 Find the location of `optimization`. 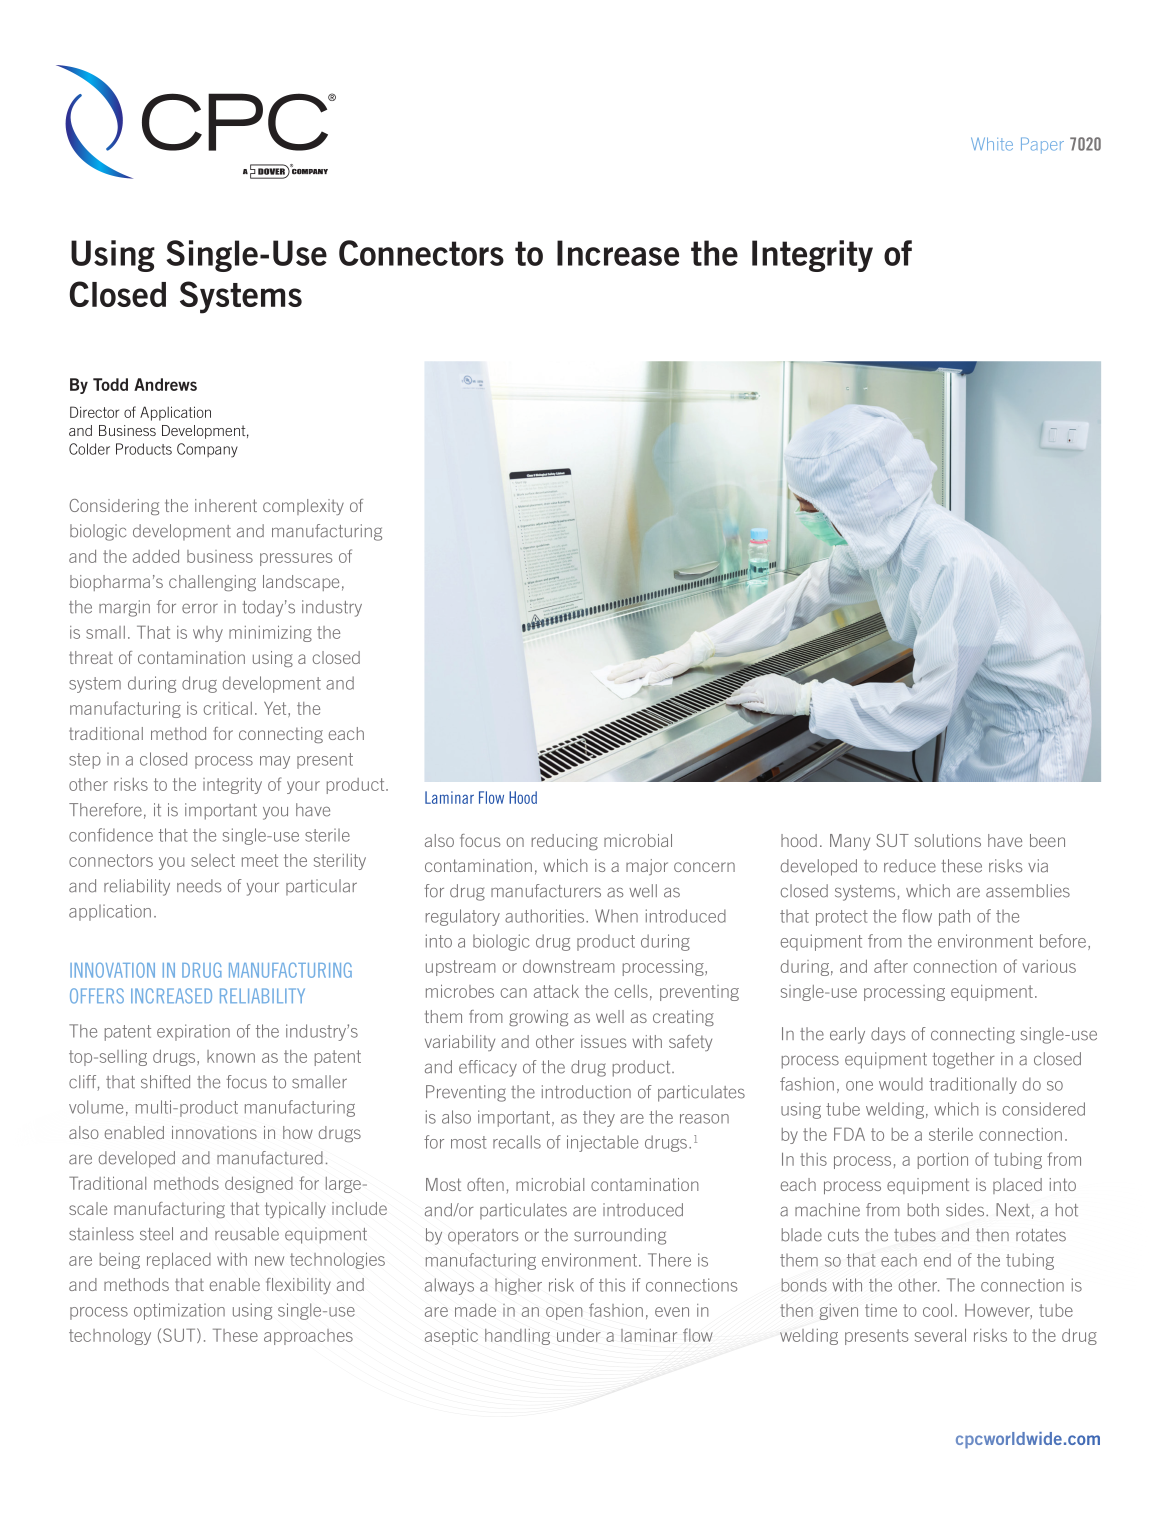

optimization is located at coordinates (179, 1311).
